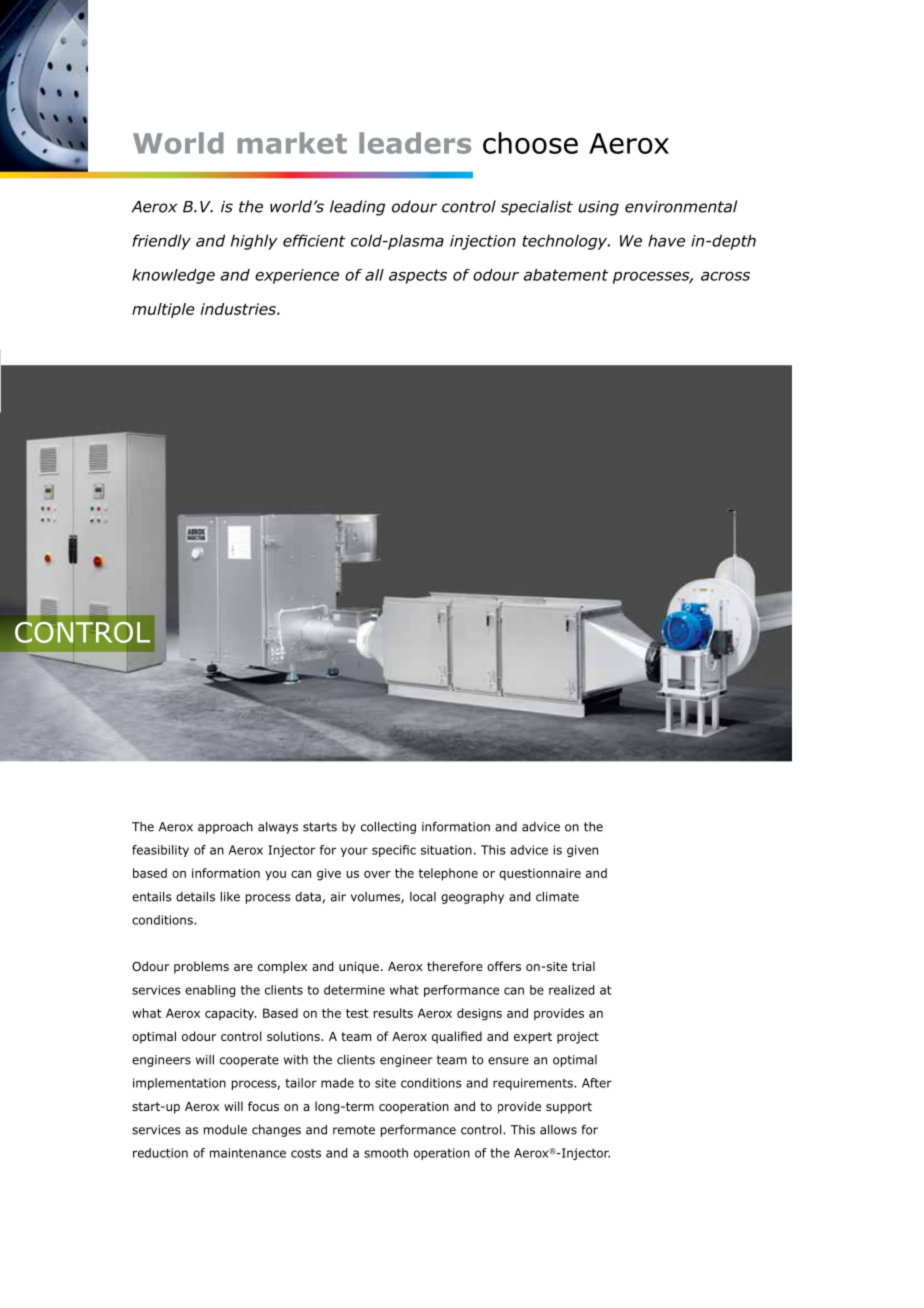  Describe the element at coordinates (415, 143) in the screenshot. I see `leaders` at that location.
